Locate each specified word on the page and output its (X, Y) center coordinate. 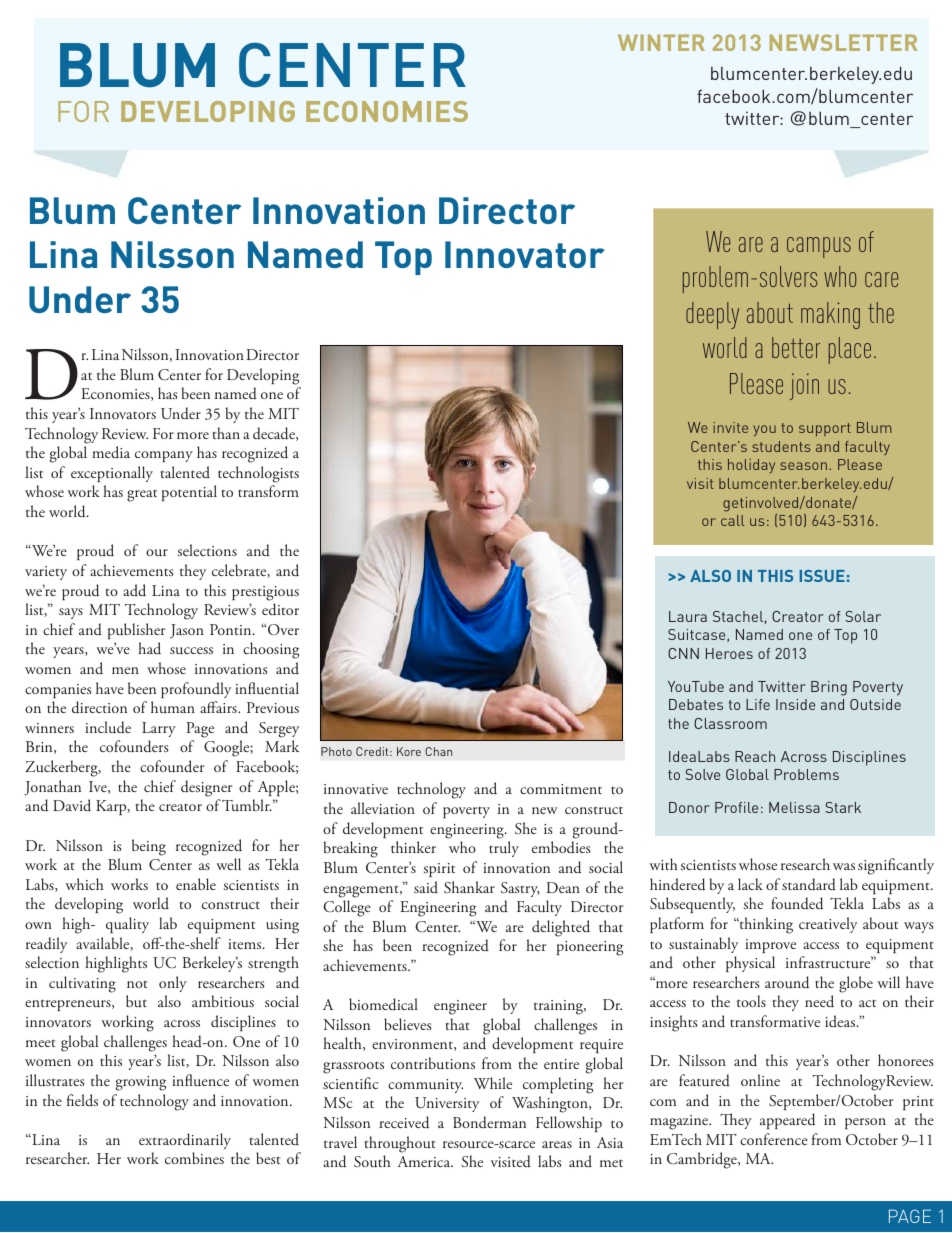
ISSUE (822, 576)
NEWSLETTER (843, 42)
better (796, 347)
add (134, 590)
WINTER (661, 42)
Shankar (469, 887)
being (149, 847)
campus (819, 247)
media (111, 452)
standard (809, 884)
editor (280, 609)
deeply (712, 315)
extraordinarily (185, 1141)
